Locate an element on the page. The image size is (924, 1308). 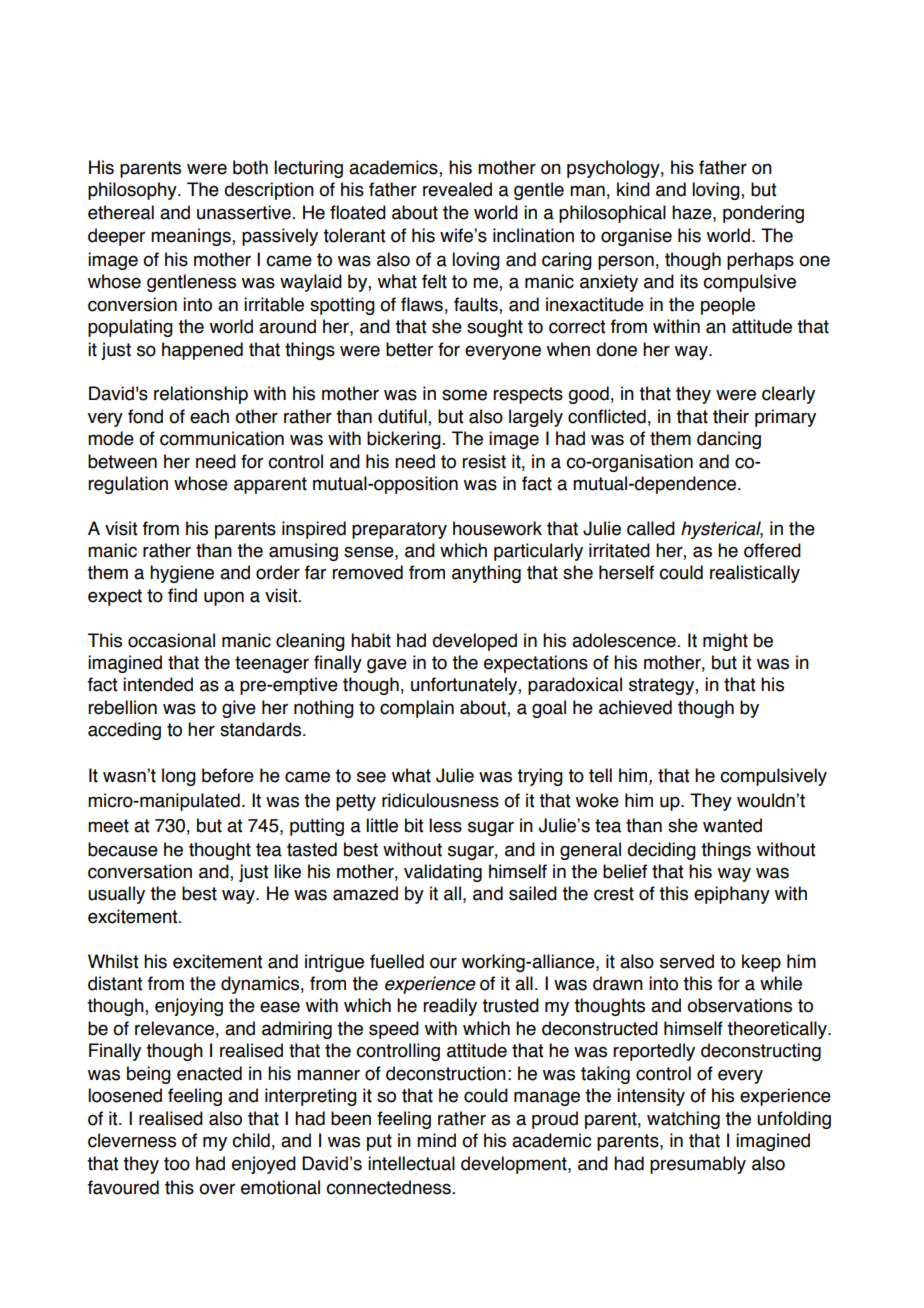
housework is located at coordinates (497, 528).
